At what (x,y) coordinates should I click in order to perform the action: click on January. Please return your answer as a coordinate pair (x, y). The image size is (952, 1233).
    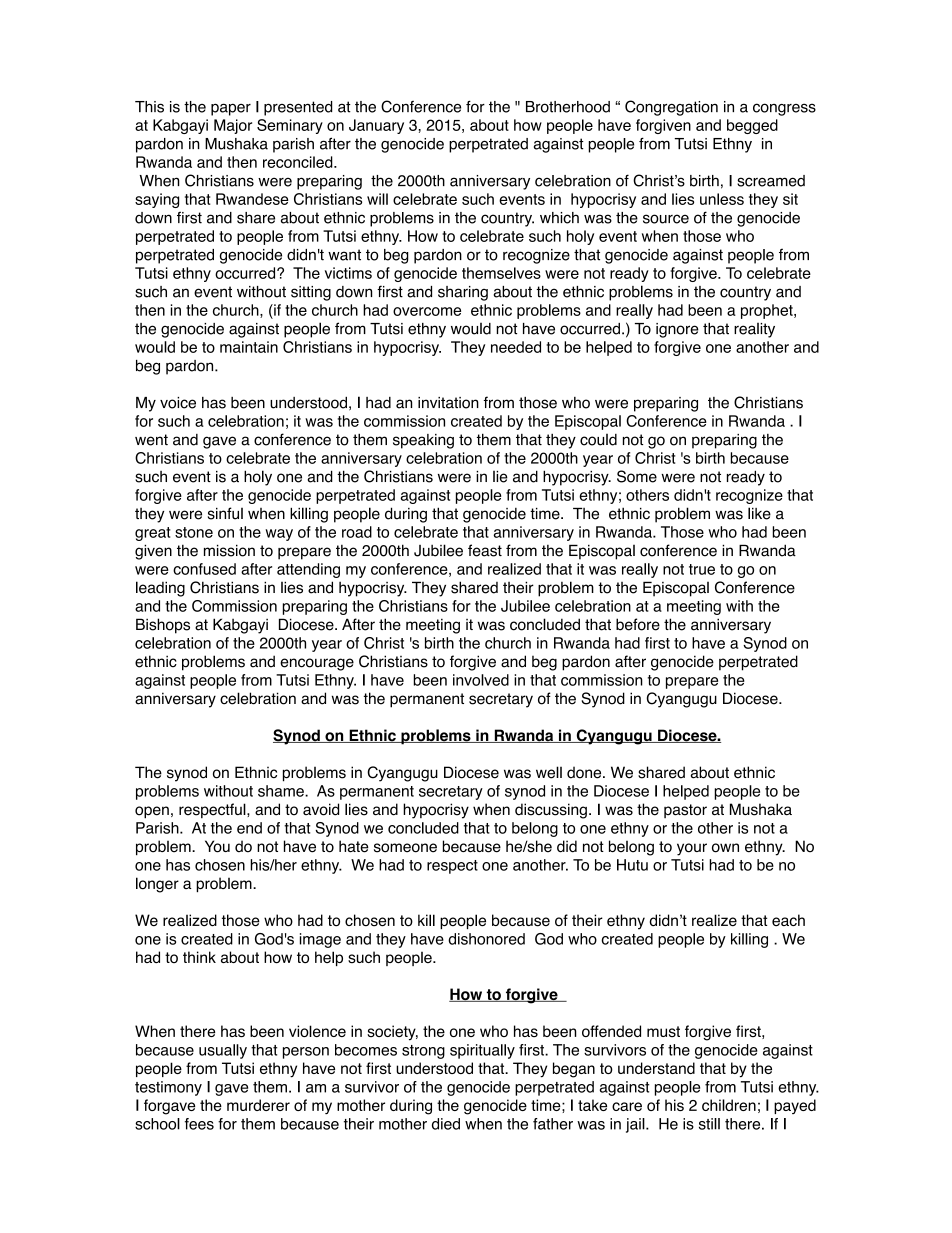
    Looking at the image, I should click on (376, 126).
